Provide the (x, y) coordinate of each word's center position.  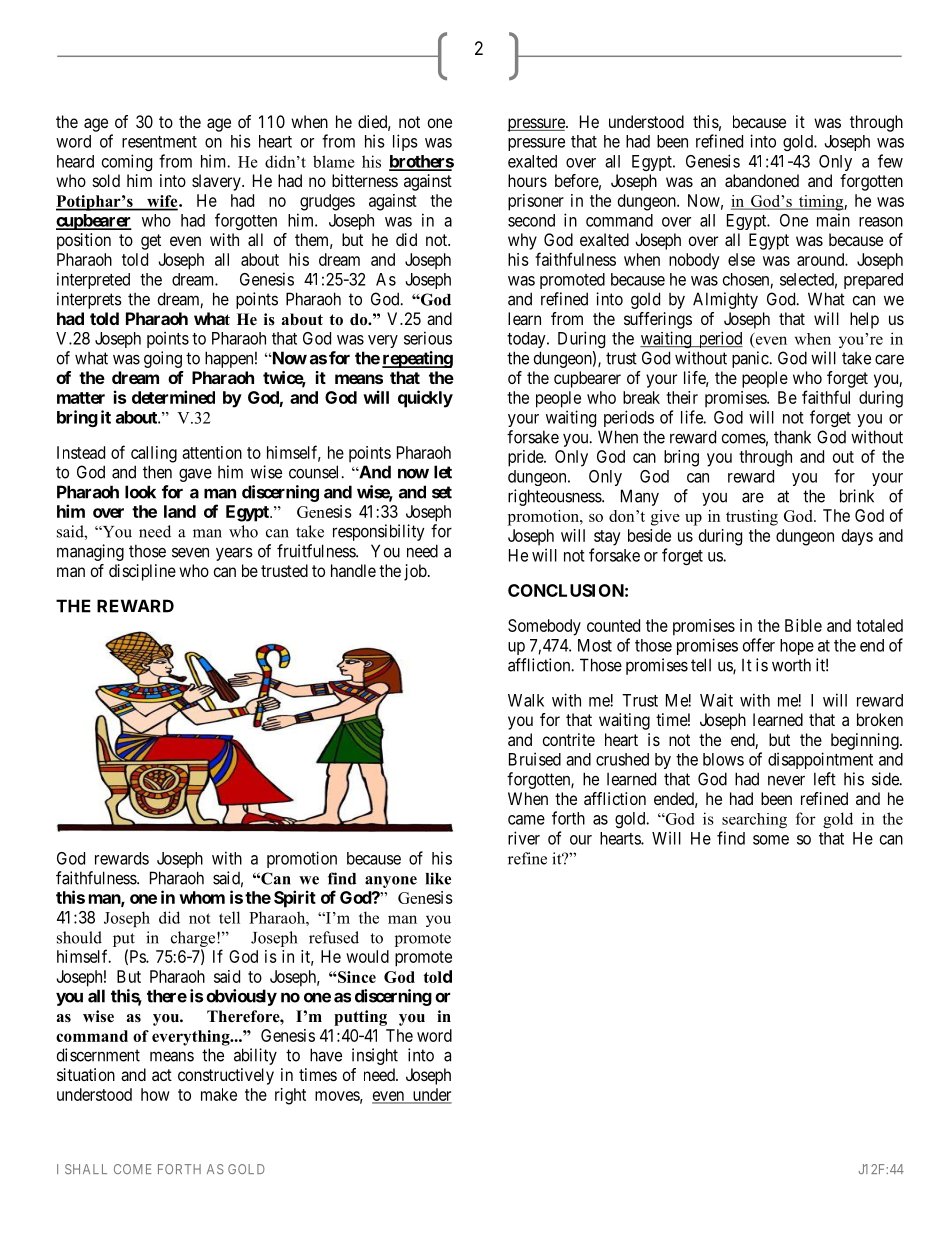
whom (202, 897)
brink (857, 496)
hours (527, 180)
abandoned (762, 180)
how (155, 1094)
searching (754, 820)
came (526, 820)
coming (127, 162)
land (180, 511)
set (442, 492)
